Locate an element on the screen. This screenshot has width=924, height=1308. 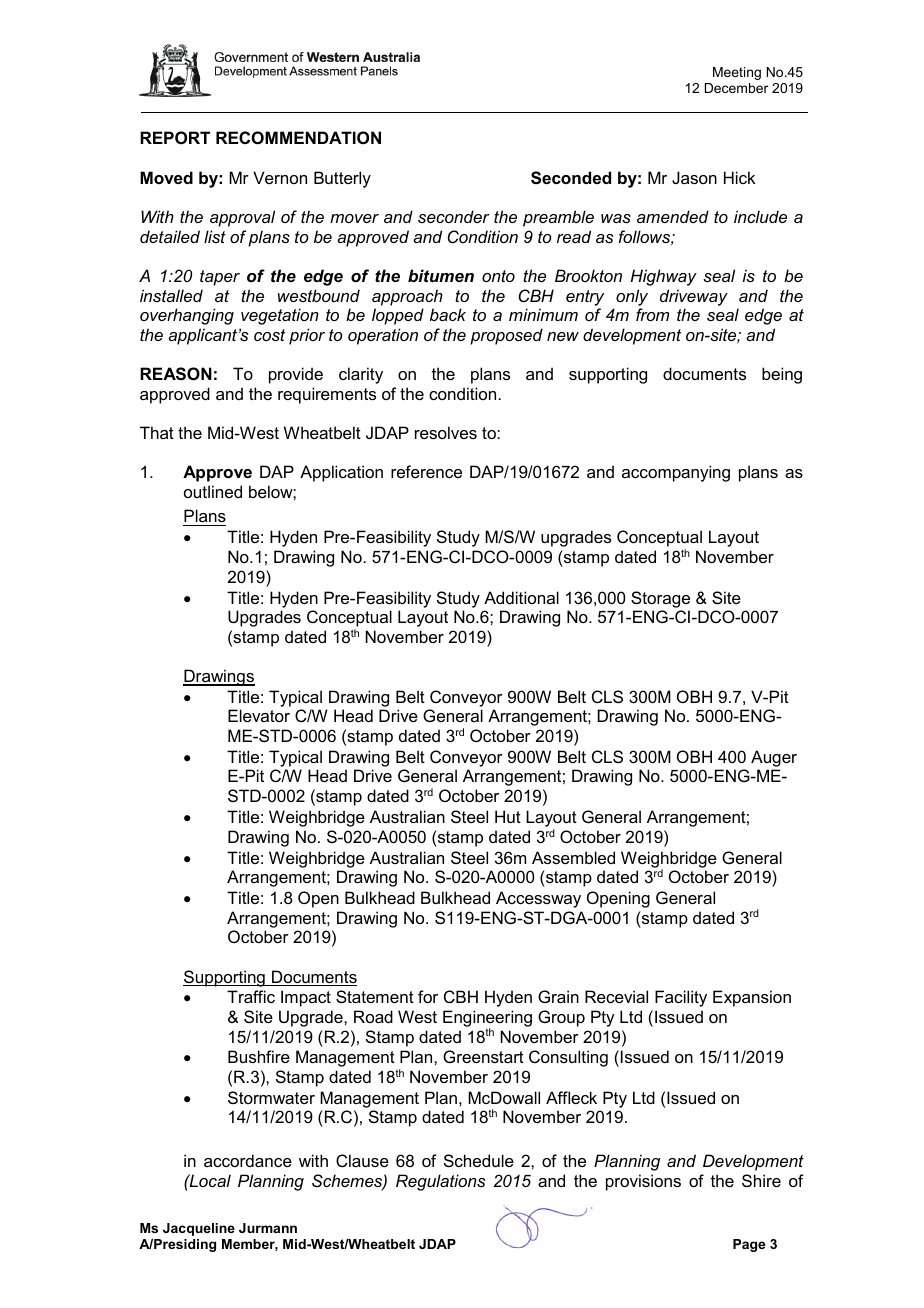
Seconded is located at coordinates (571, 178).
